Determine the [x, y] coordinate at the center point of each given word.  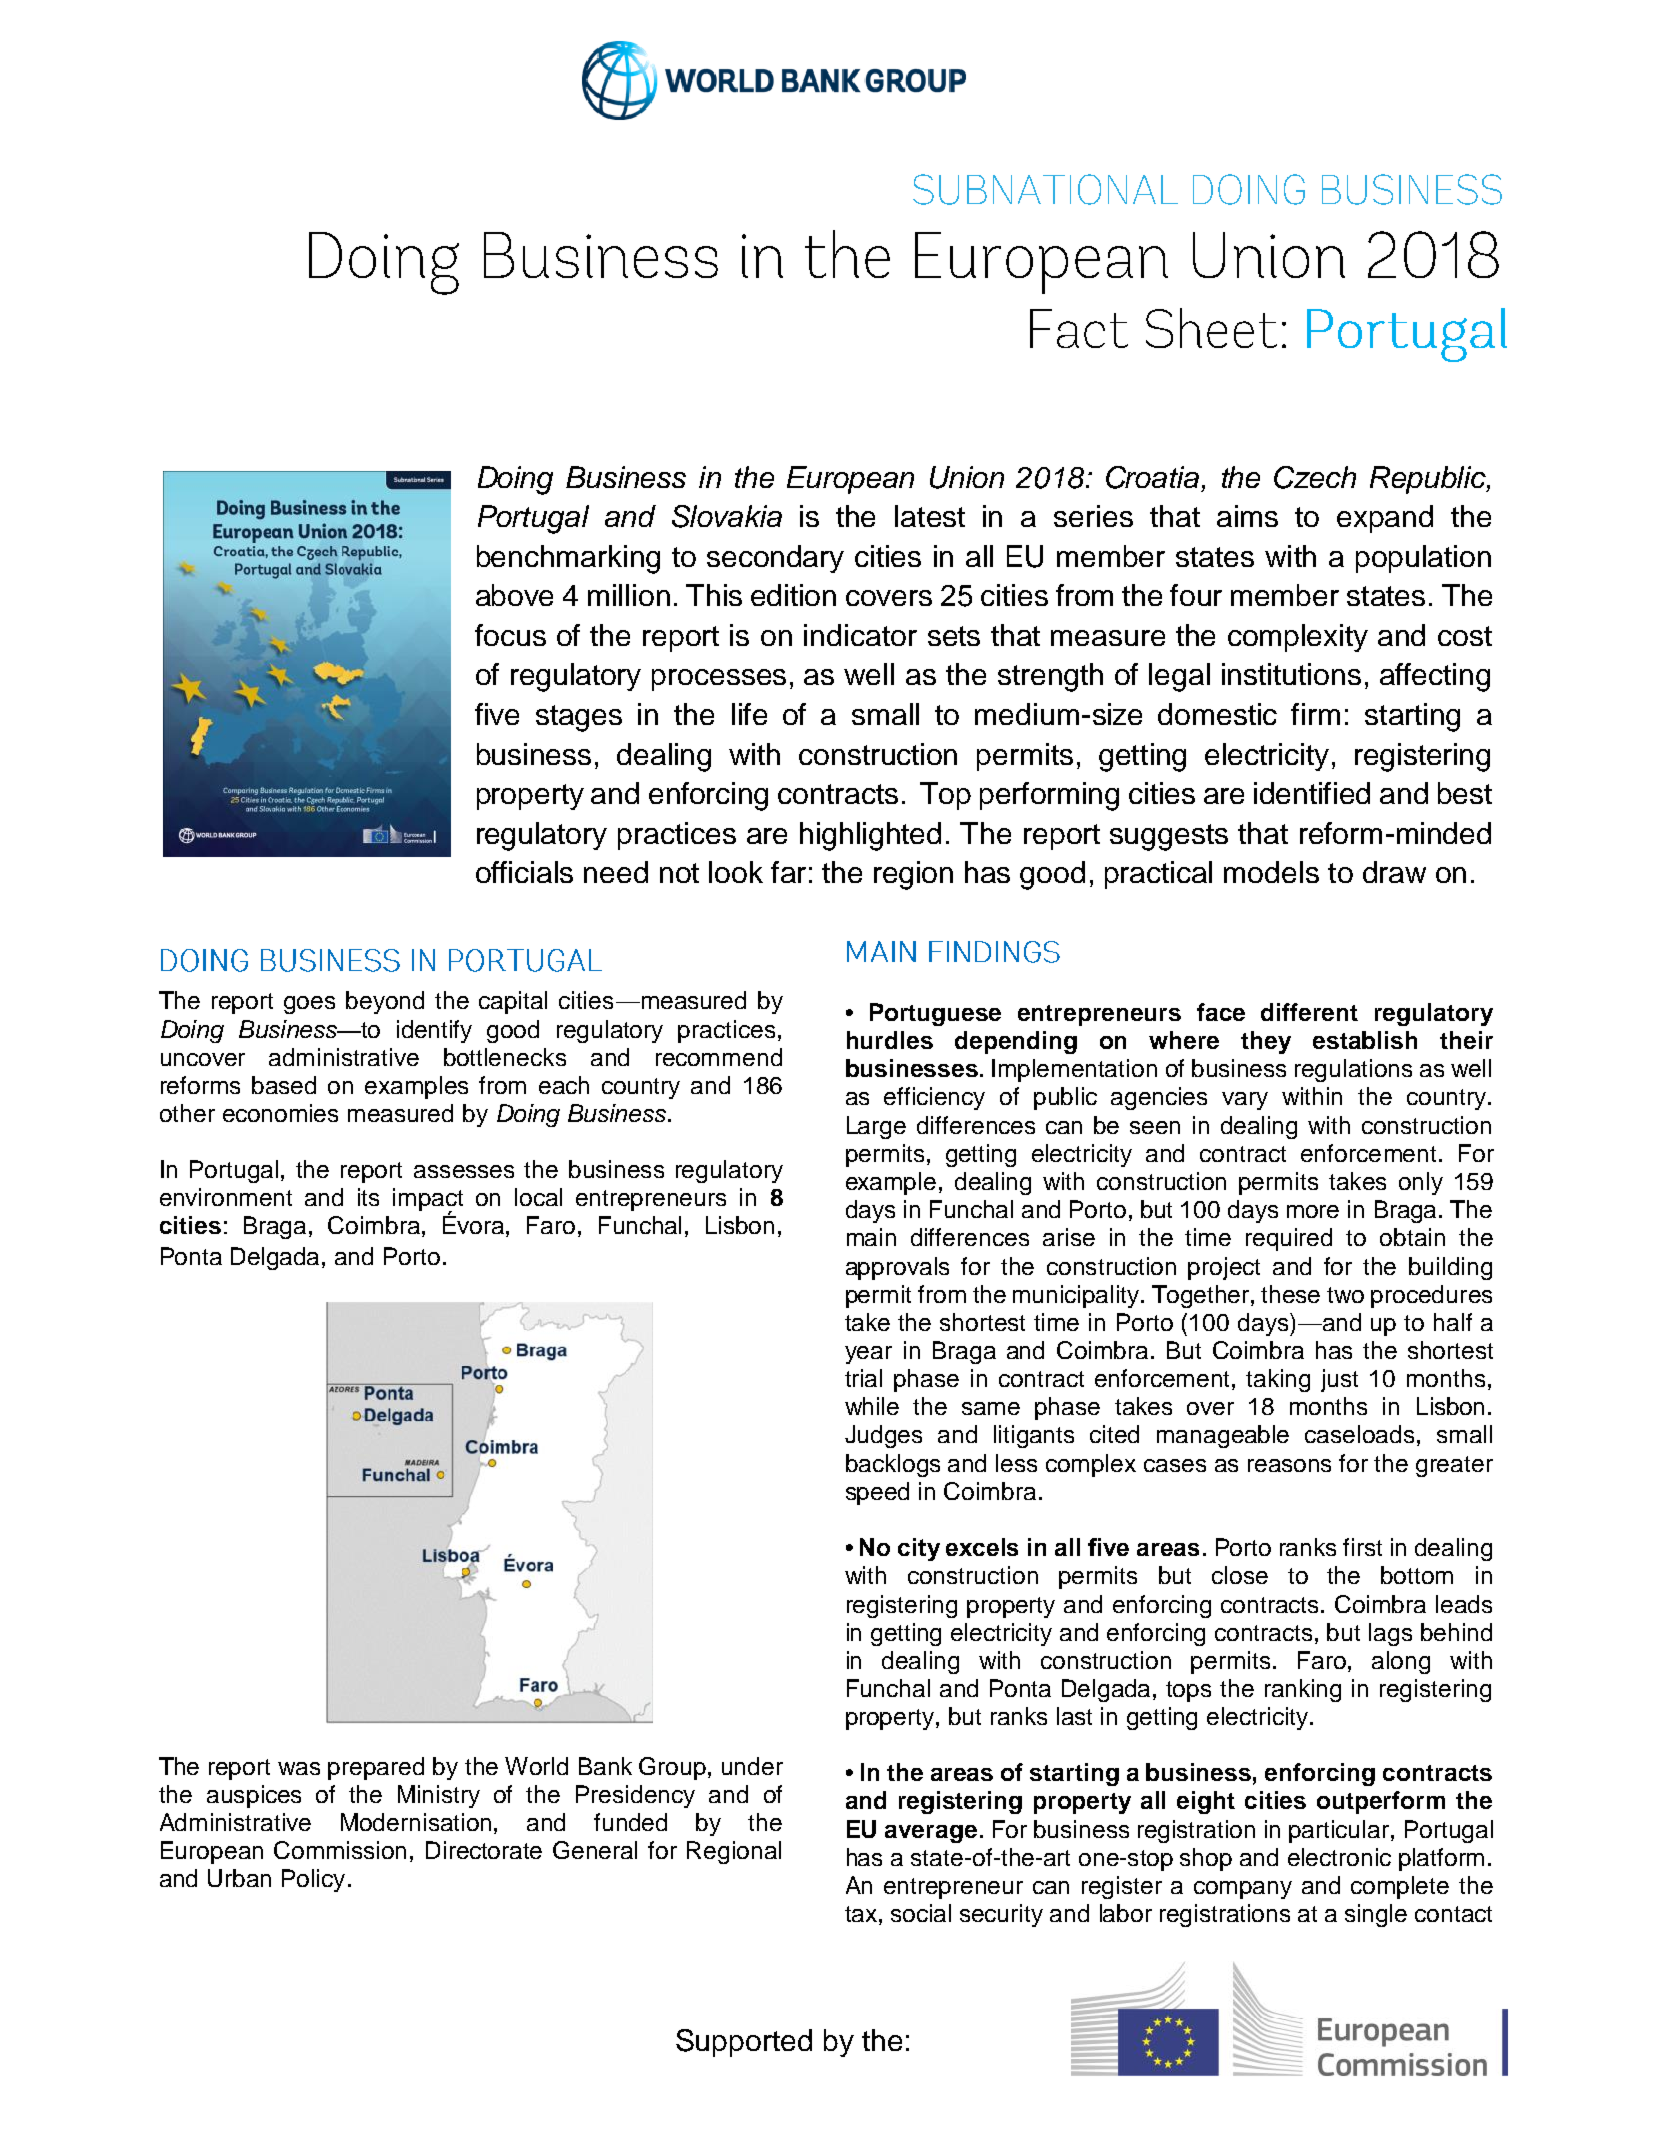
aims [1247, 516]
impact [428, 1201]
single [1376, 1915]
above [514, 595]
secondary [775, 559]
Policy [313, 1880]
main [871, 1237]
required [1289, 1239]
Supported [744, 2043]
